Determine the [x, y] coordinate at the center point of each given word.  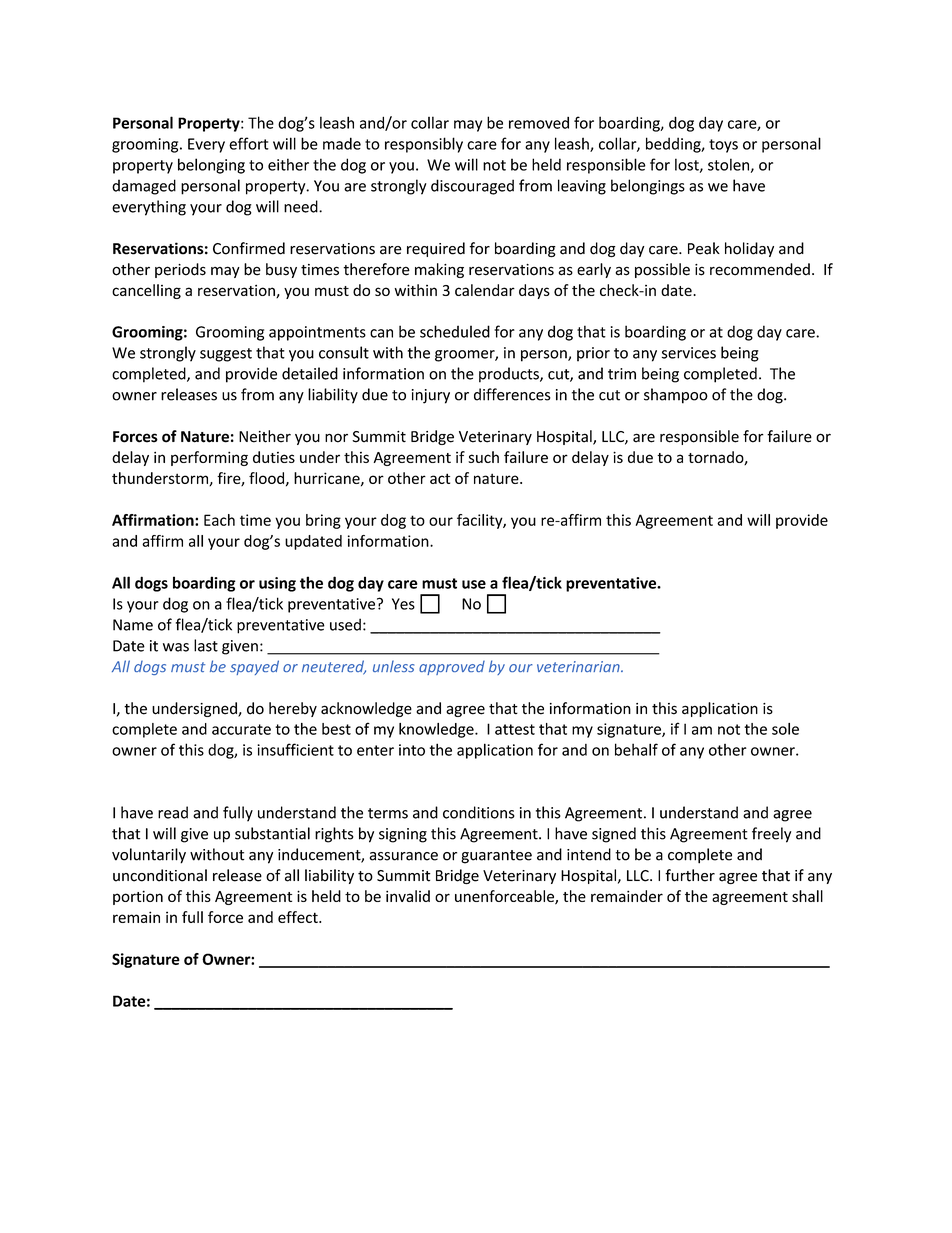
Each [219, 520]
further [690, 875]
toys [723, 146]
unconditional [160, 875]
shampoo [676, 396]
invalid [408, 896]
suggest [226, 355]
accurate [241, 729]
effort [249, 143]
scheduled [455, 331]
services [689, 353]
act [440, 478]
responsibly [424, 145]
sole [785, 729]
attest [515, 729]
